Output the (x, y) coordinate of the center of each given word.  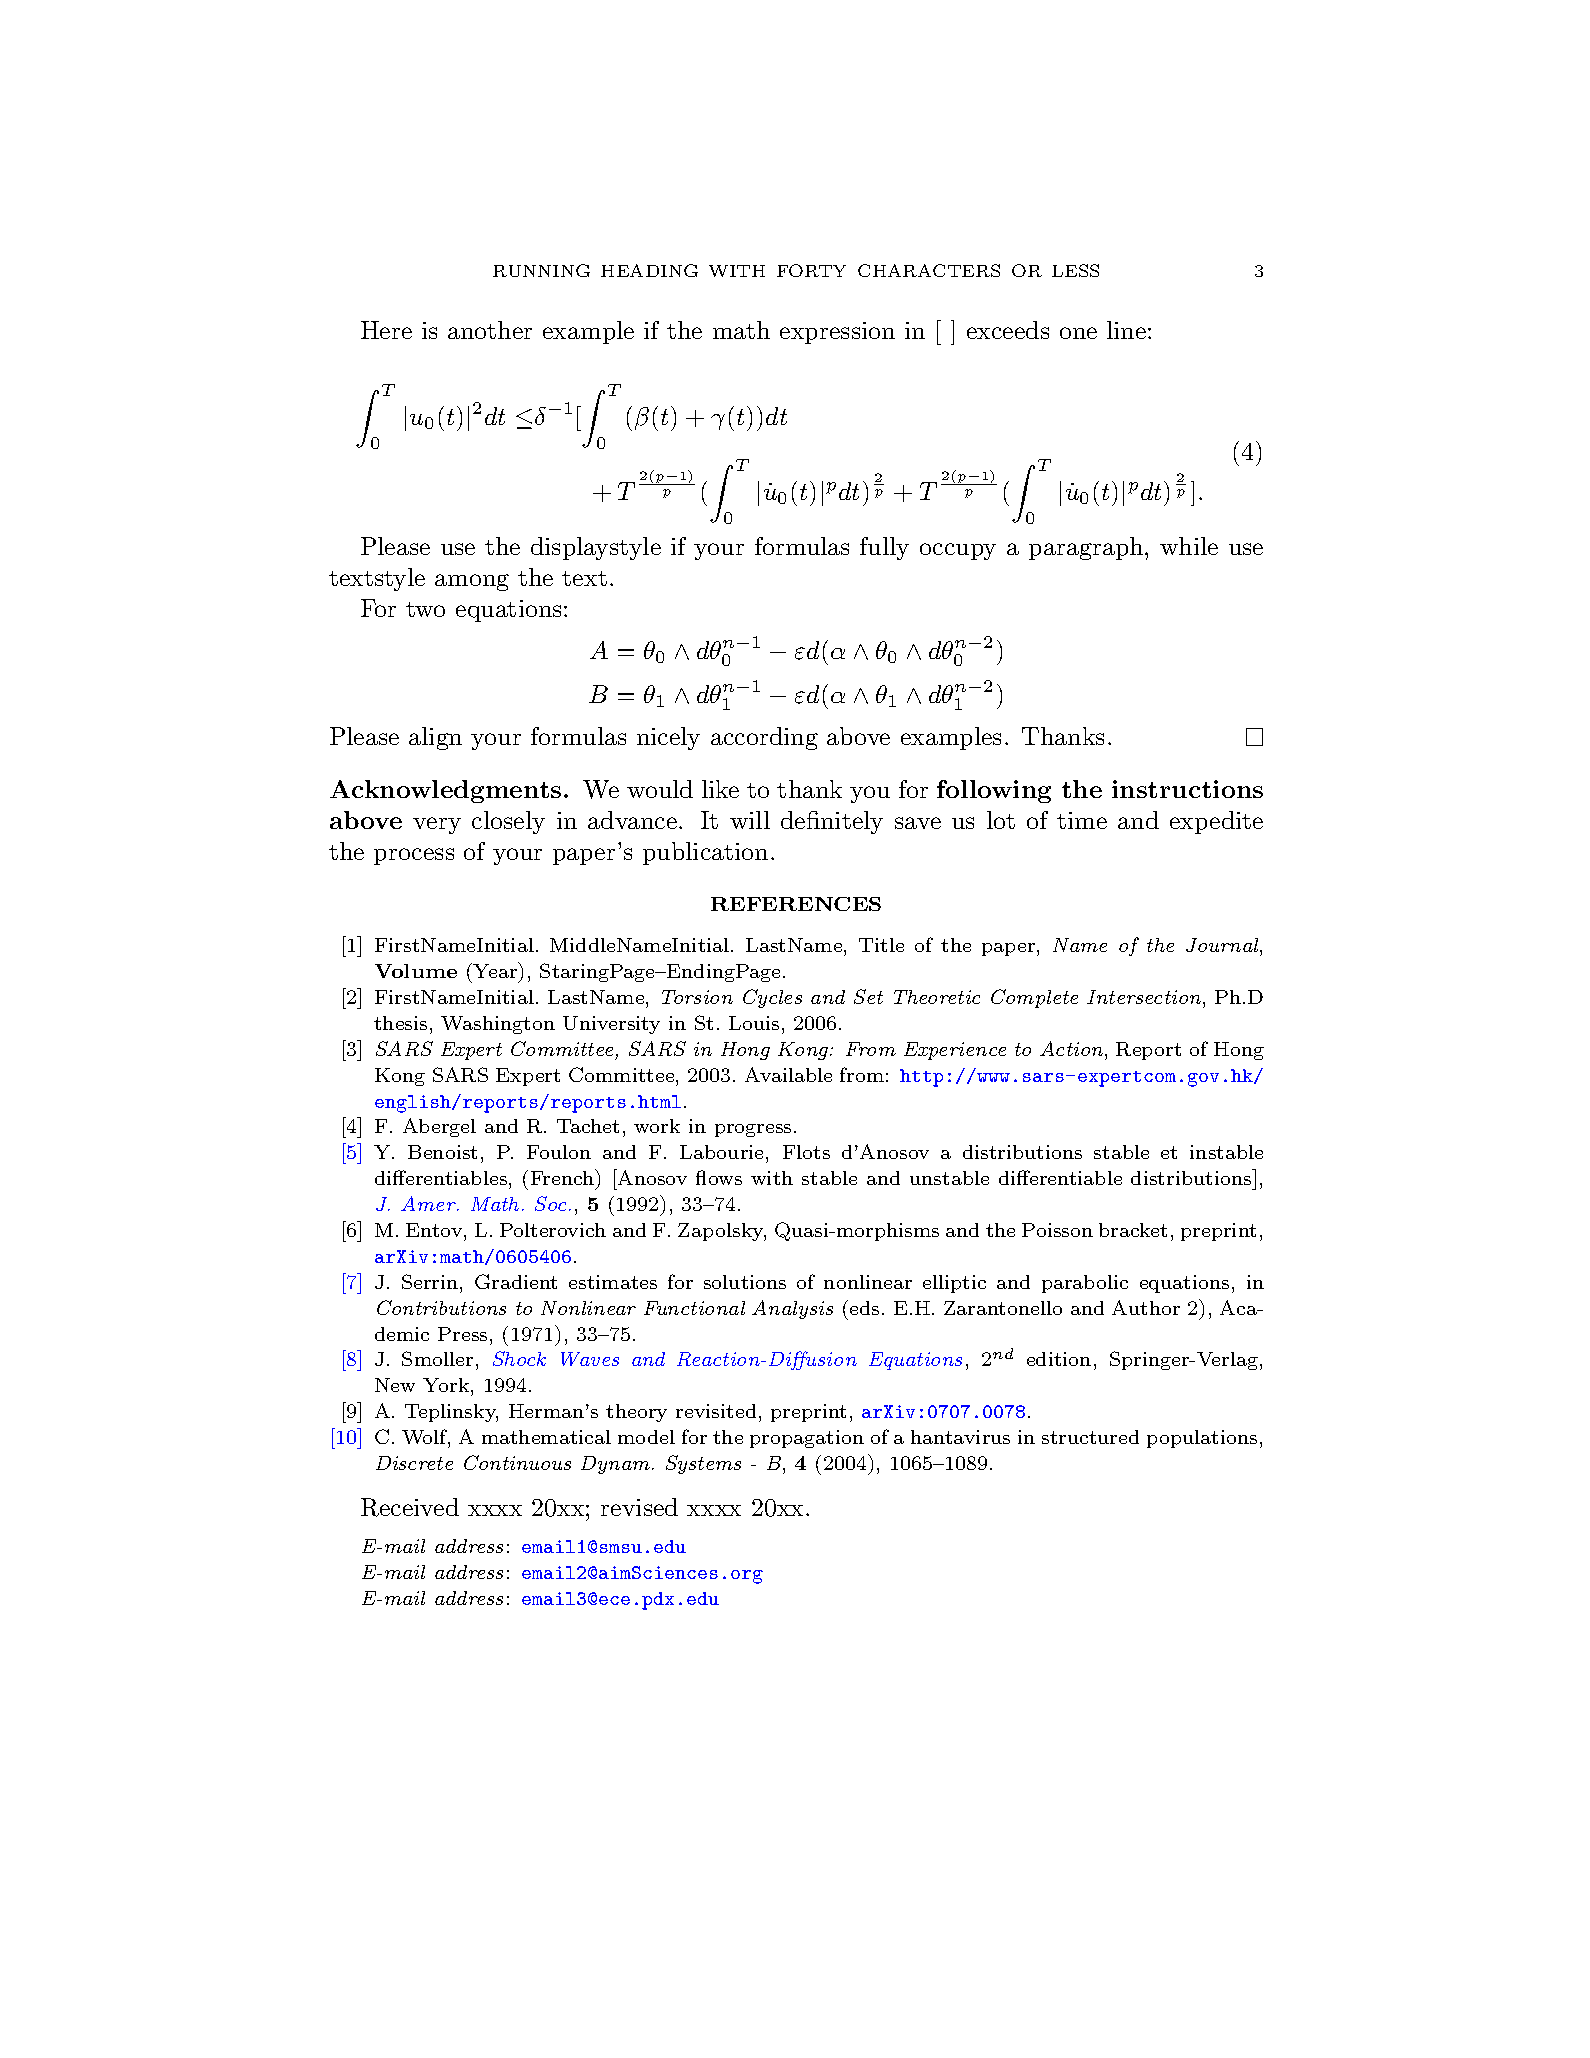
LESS (1075, 270)
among (472, 582)
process (414, 856)
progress (753, 1130)
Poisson (1057, 1230)
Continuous (517, 1462)
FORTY (811, 270)
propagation (807, 1439)
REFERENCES (796, 904)
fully (884, 548)
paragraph (1086, 548)
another (490, 330)
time (1082, 820)
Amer (429, 1203)
